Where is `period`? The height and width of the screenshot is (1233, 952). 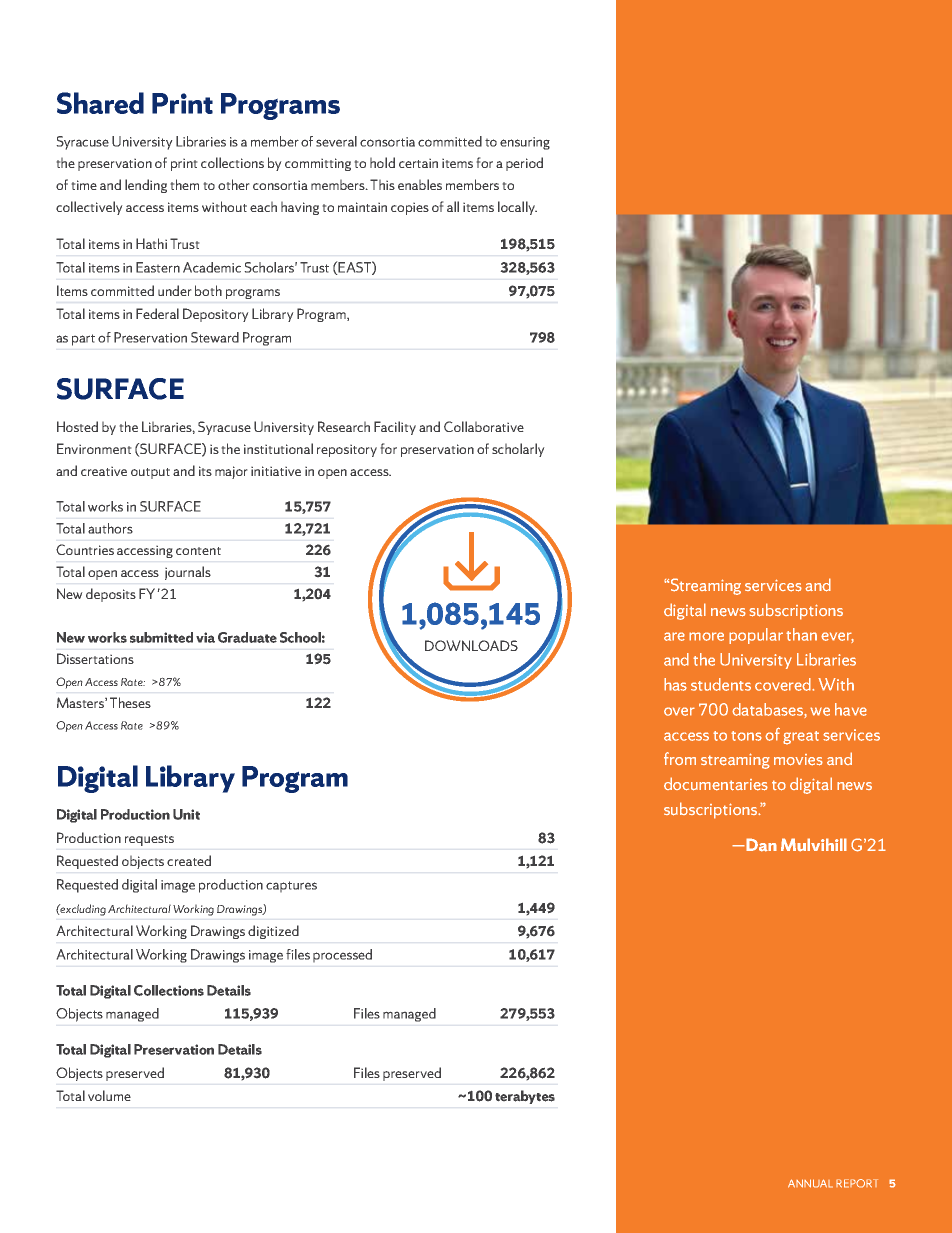 period is located at coordinates (524, 164).
